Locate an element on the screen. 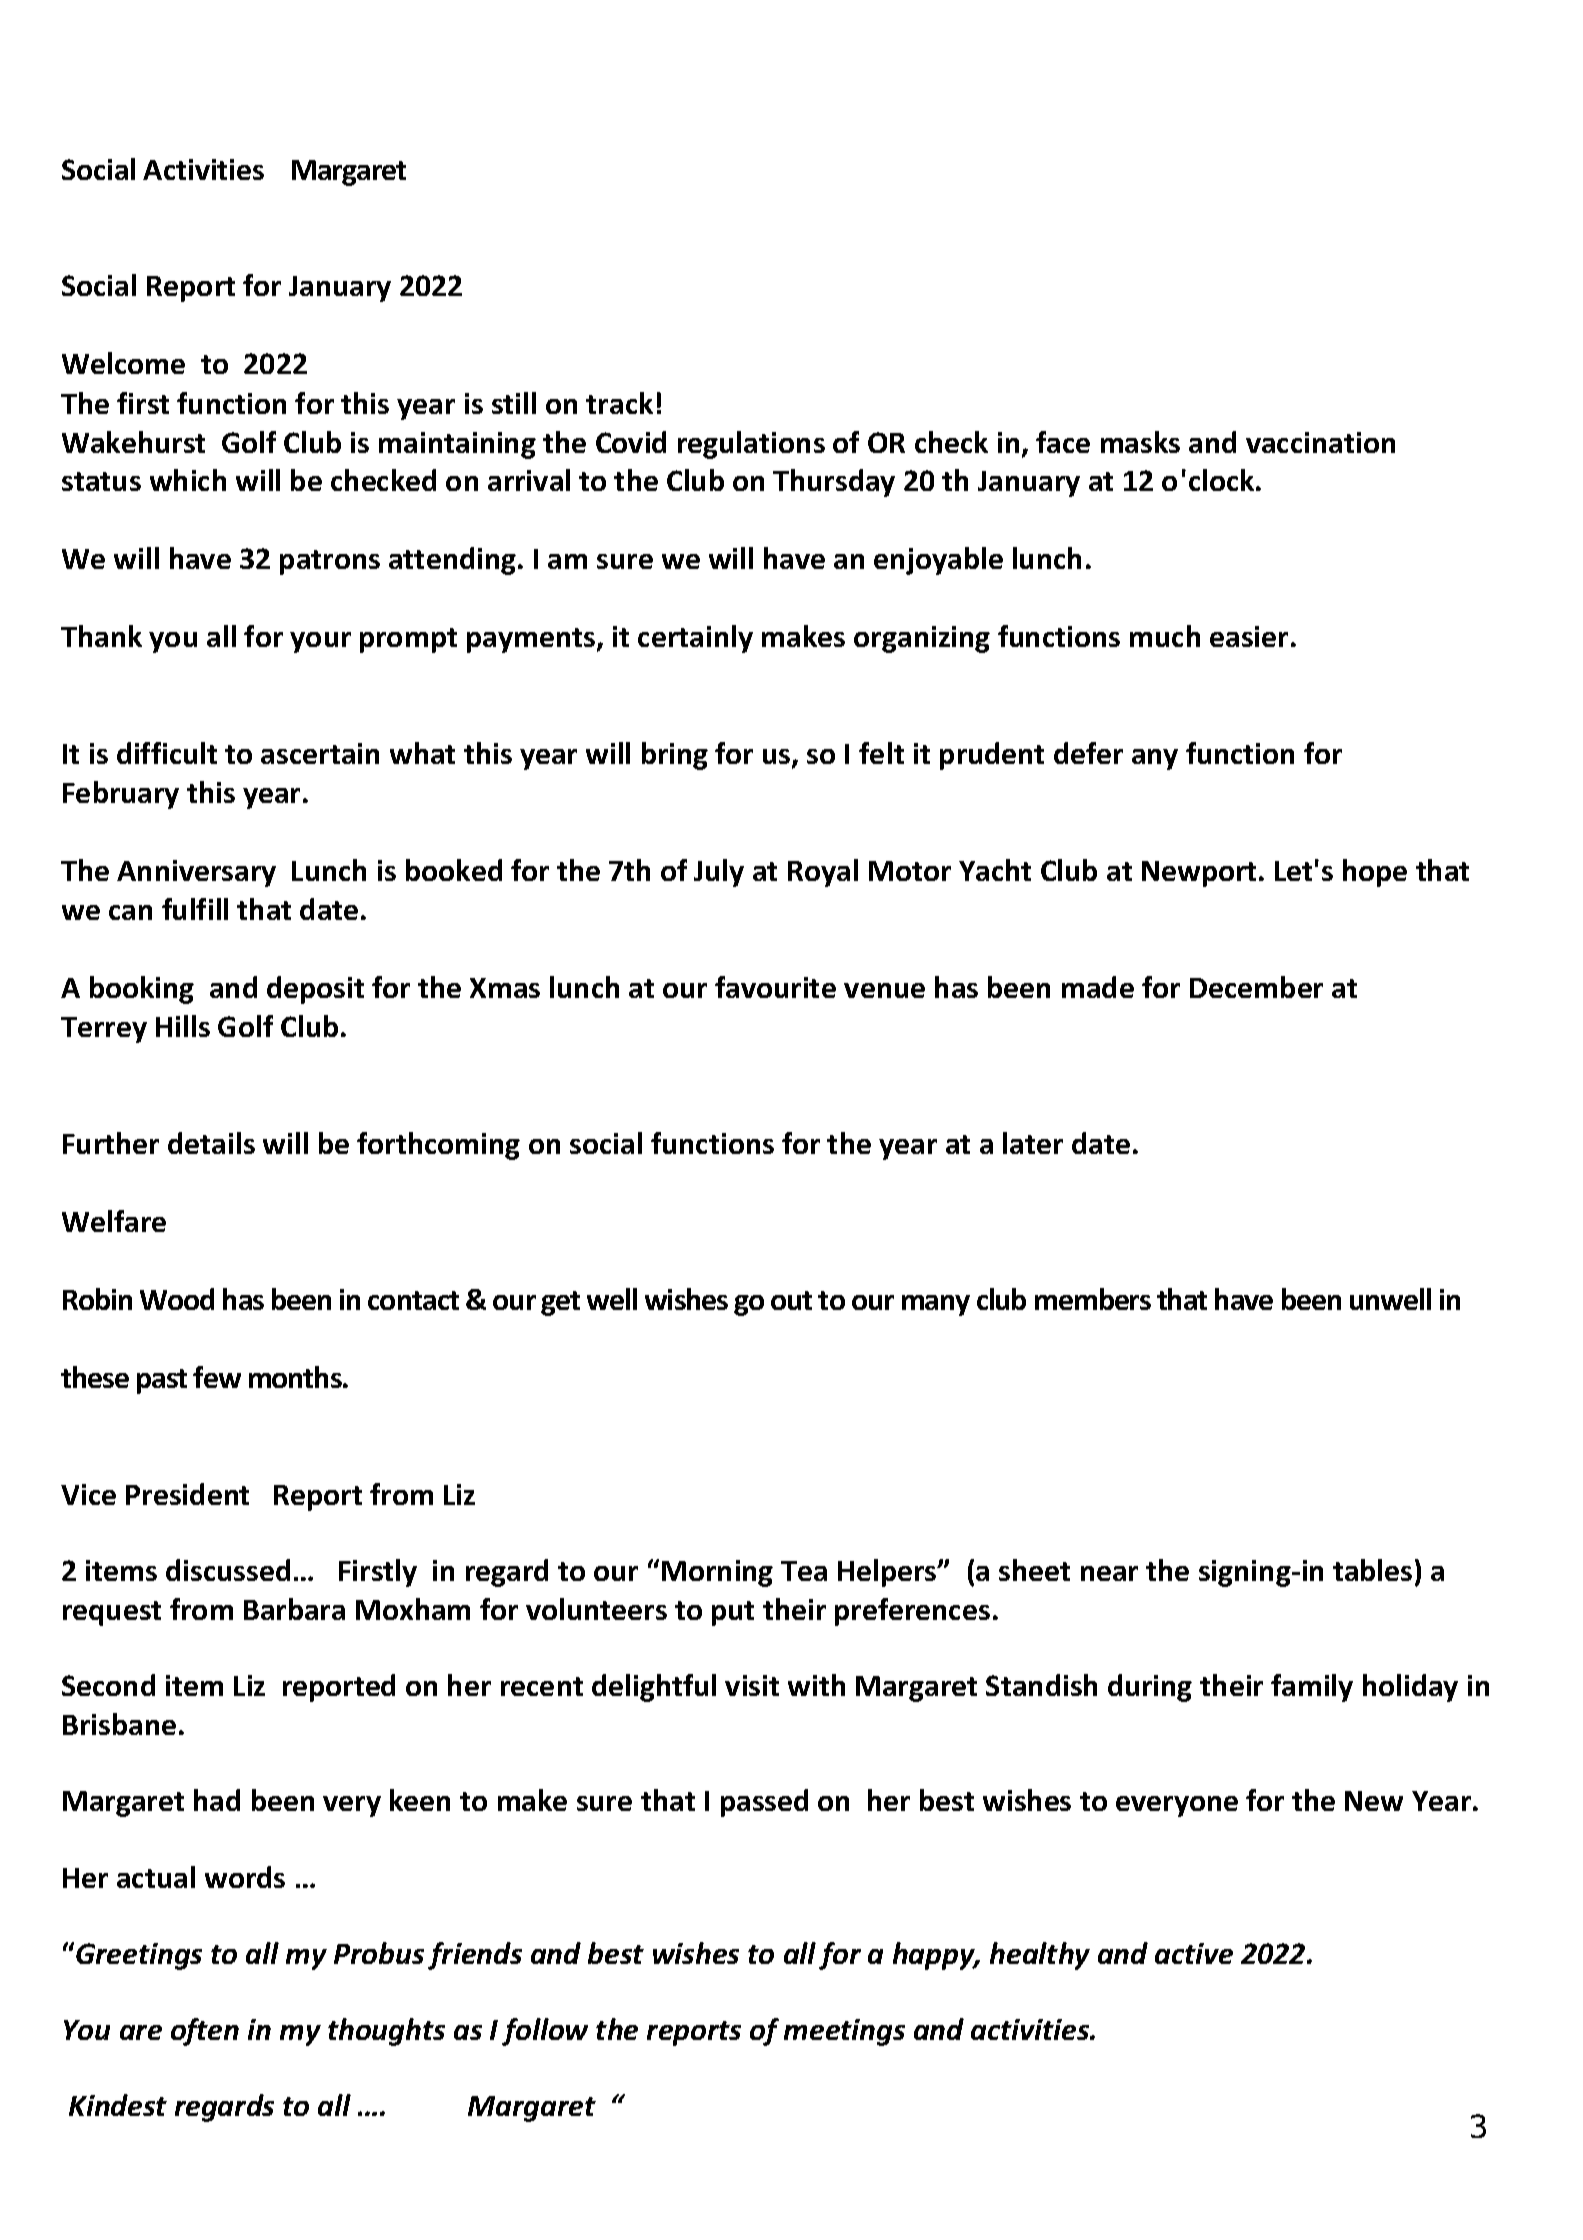 This screenshot has width=1583, height=2240. Morning is located at coordinates (717, 1573).
